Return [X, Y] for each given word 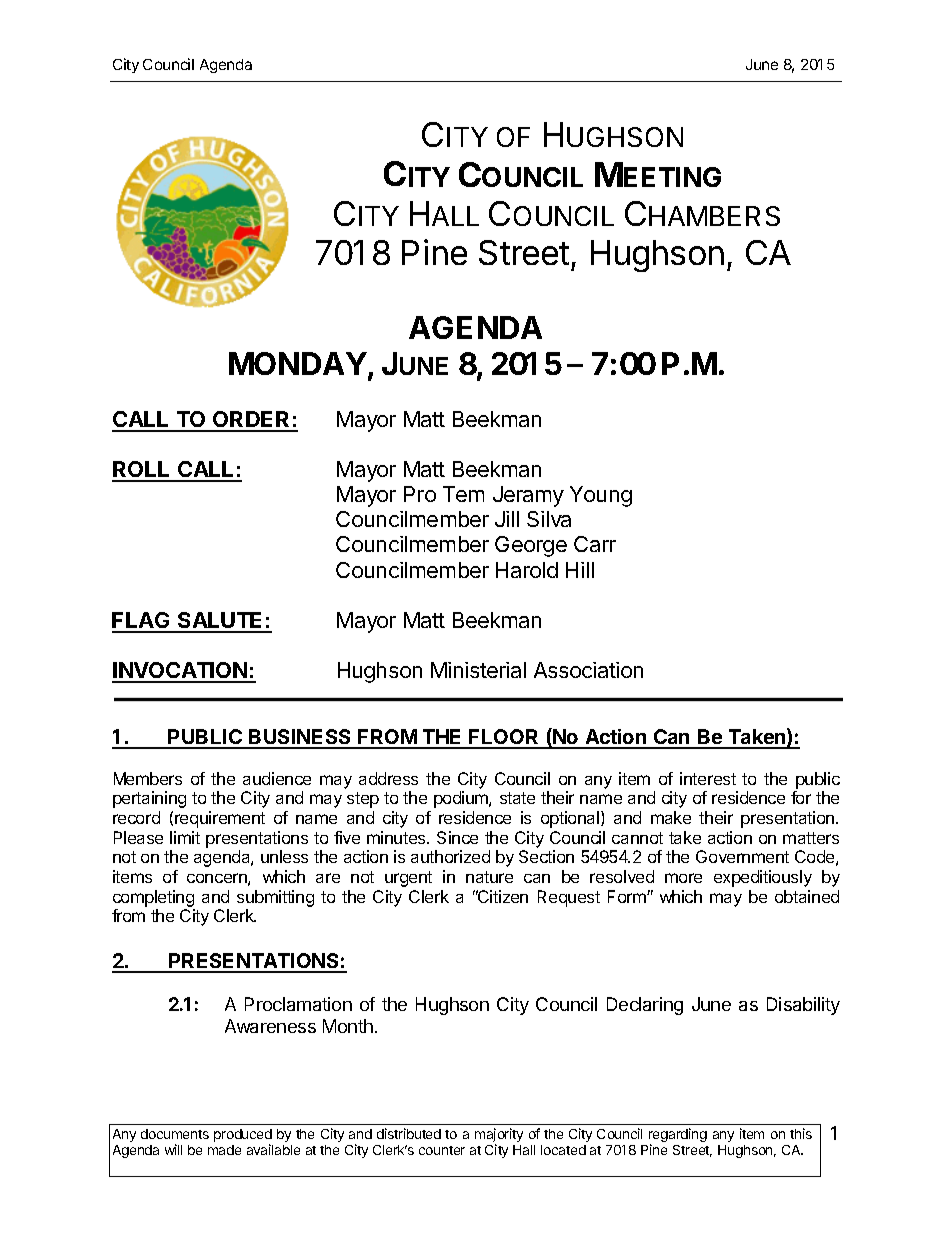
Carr [595, 544]
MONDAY [298, 363]
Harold [527, 570]
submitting [275, 898]
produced [243, 1137]
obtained [807, 896]
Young [601, 496]
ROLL [142, 471]
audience [277, 778]
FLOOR [504, 738]
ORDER [252, 421]
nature [489, 877]
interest [708, 778]
